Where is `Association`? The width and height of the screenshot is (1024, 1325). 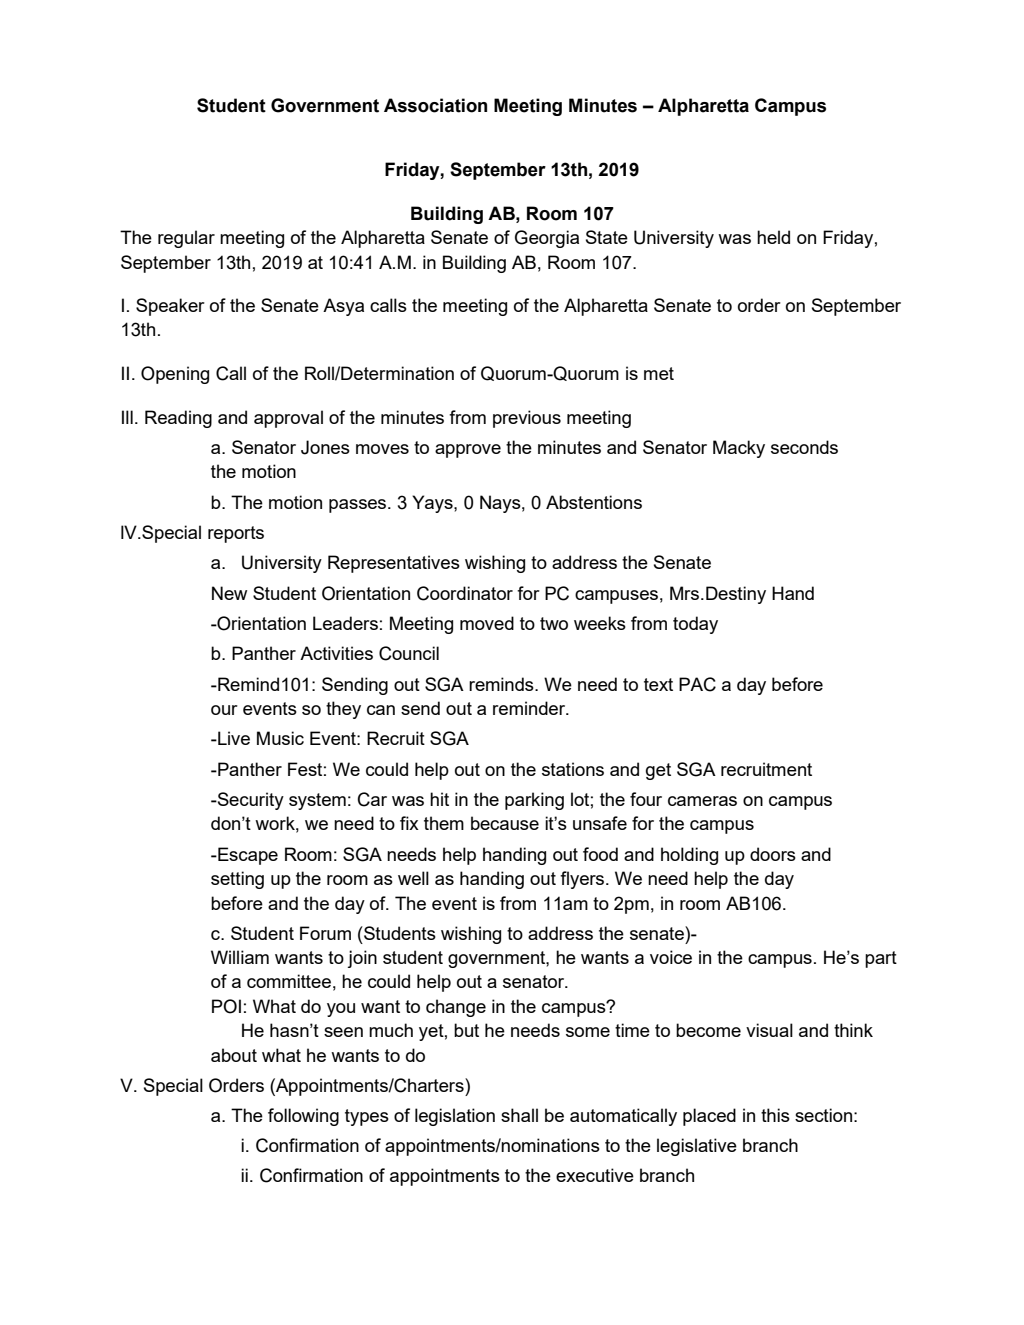 Association is located at coordinates (435, 105).
